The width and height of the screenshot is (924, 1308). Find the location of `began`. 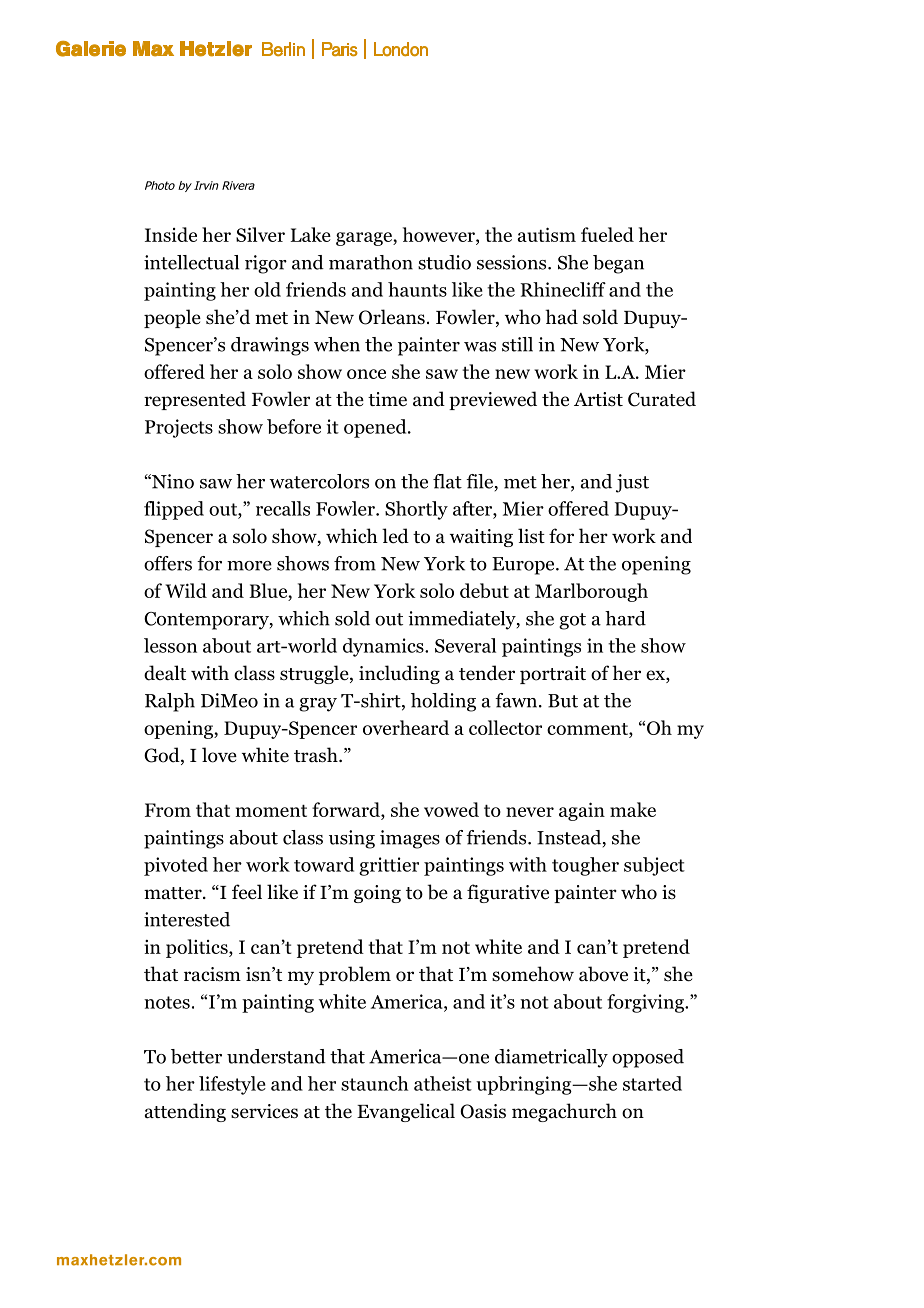

began is located at coordinates (618, 264).
